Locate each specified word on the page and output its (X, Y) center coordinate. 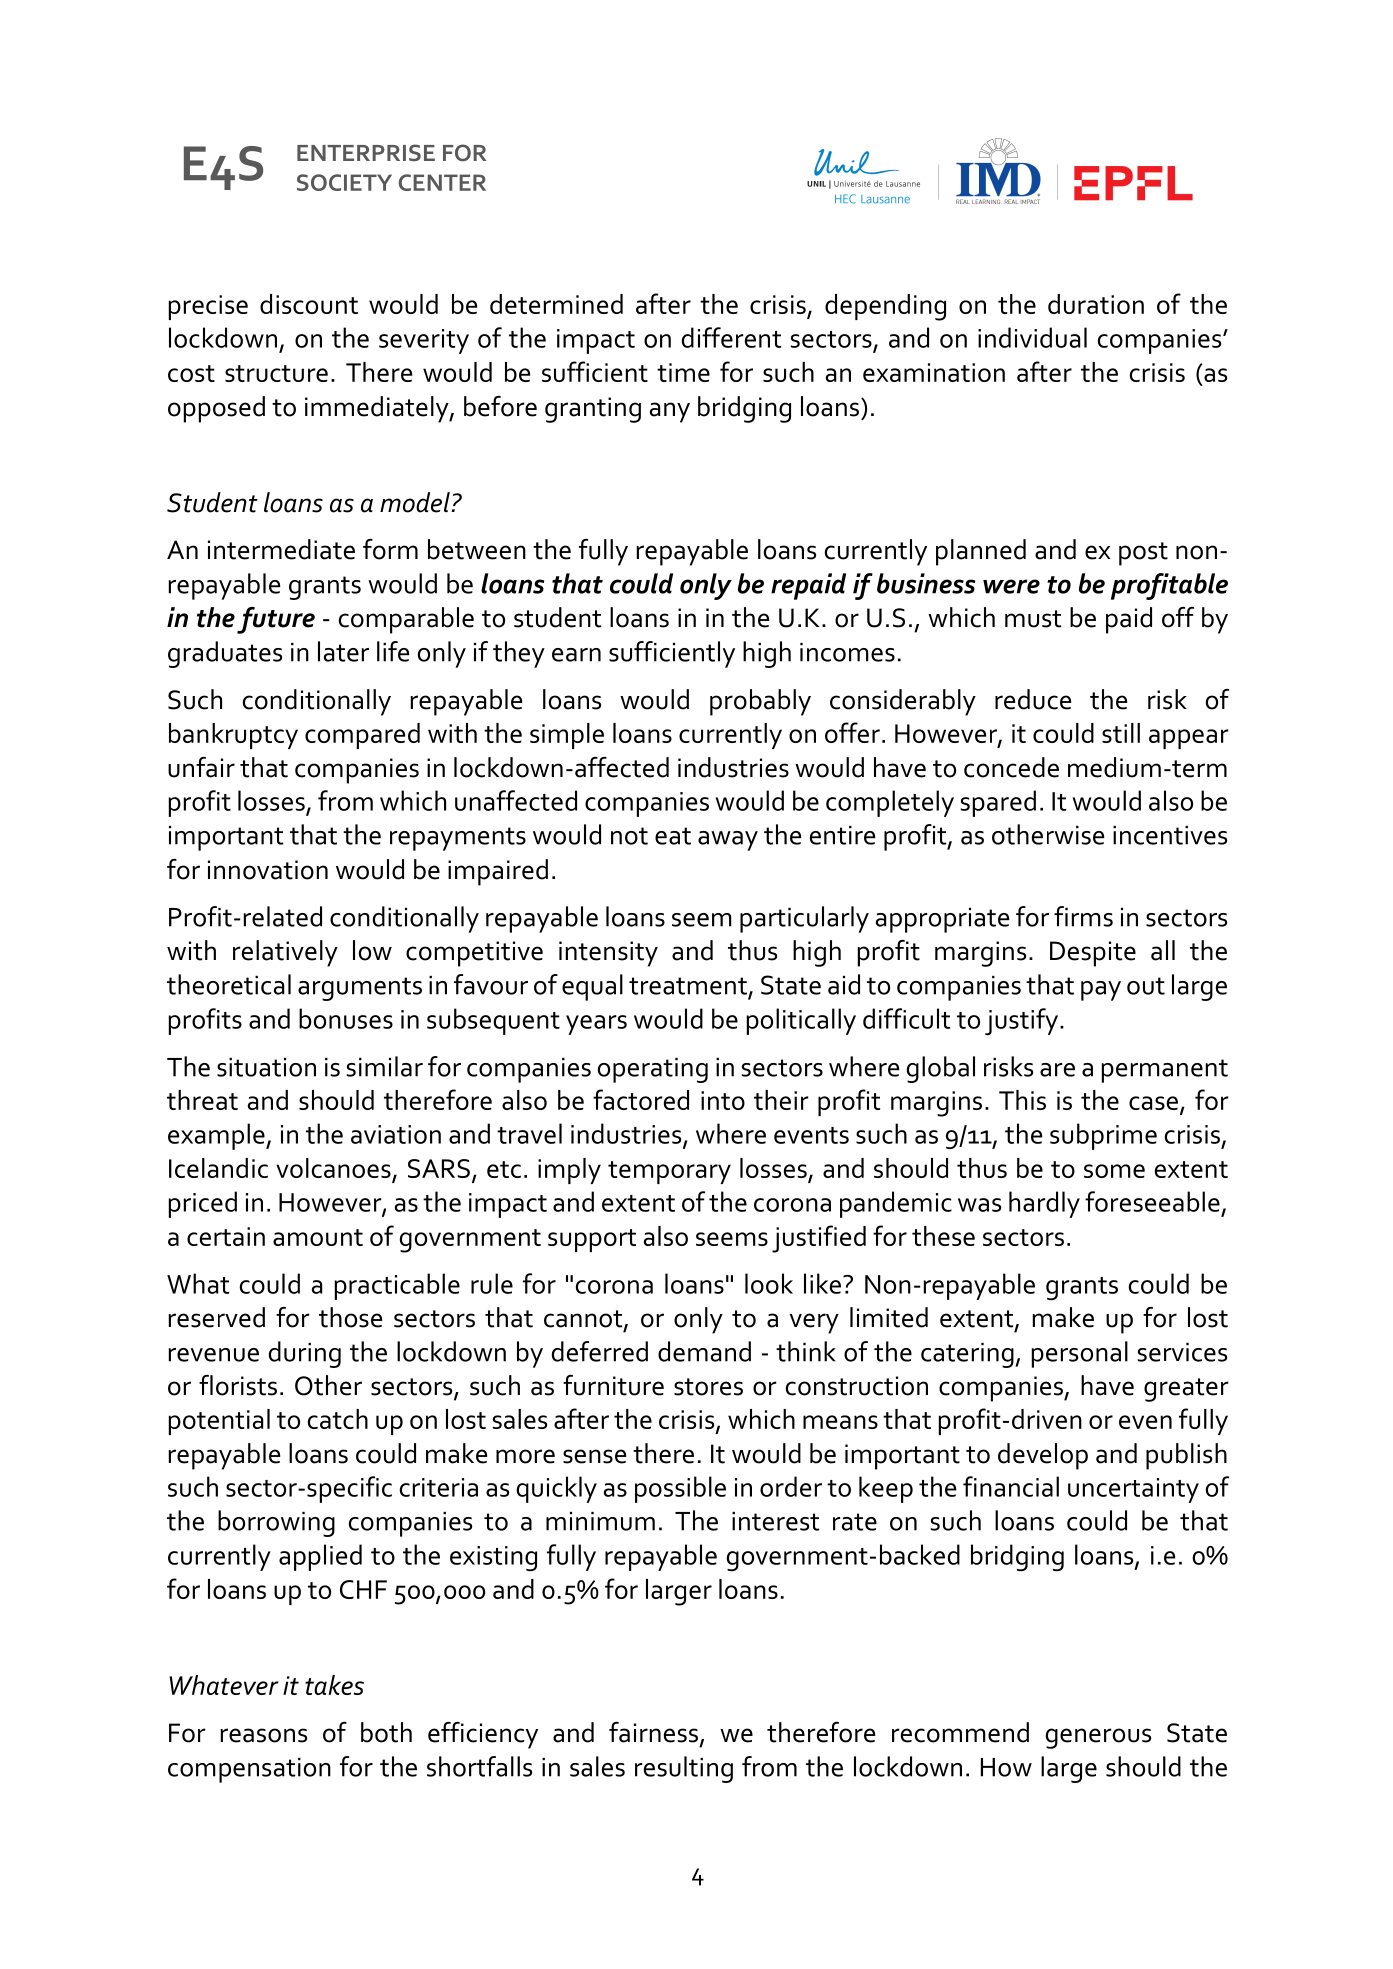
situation (266, 1067)
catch (338, 1419)
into (723, 1100)
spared (998, 803)
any (670, 412)
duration (1096, 304)
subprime (1103, 1136)
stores (708, 1387)
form (390, 549)
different (731, 337)
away (728, 841)
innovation (268, 870)
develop (1043, 1456)
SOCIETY (344, 182)
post (1143, 554)
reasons (264, 1735)
